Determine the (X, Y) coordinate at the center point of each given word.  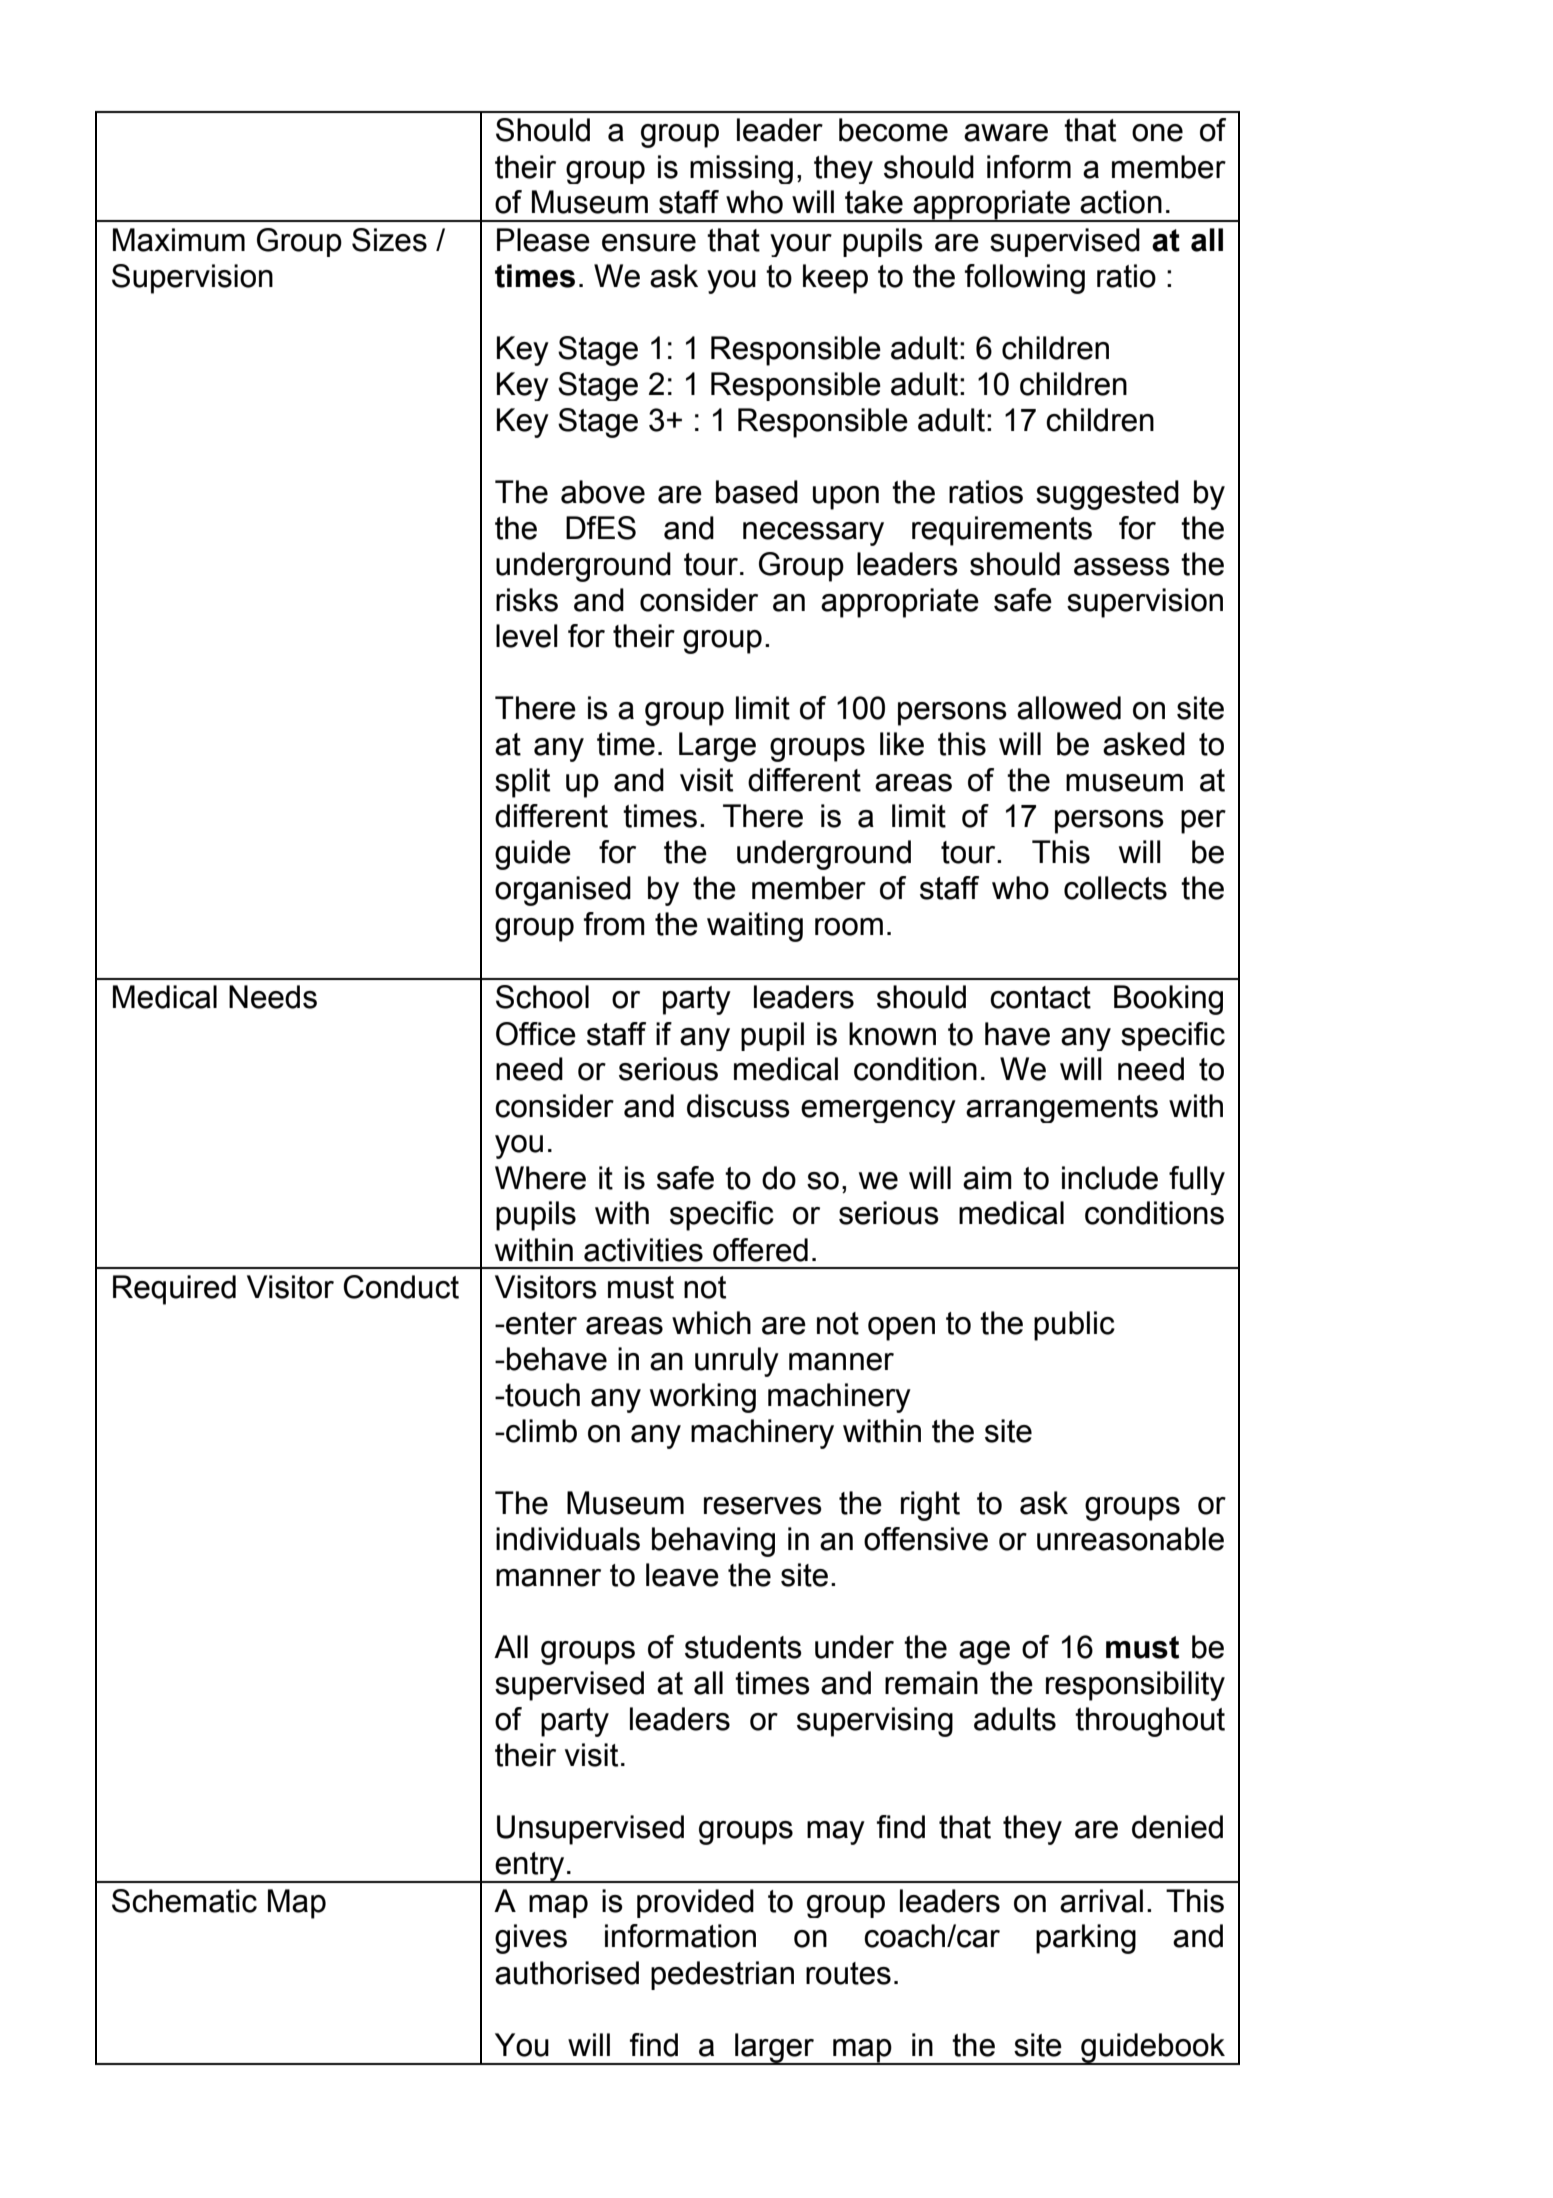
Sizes (389, 240)
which (711, 1323)
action (1121, 202)
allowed (1069, 708)
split (522, 783)
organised (563, 891)
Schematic (184, 1901)
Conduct (401, 1287)
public (1074, 1326)
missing (741, 169)
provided (695, 1903)
